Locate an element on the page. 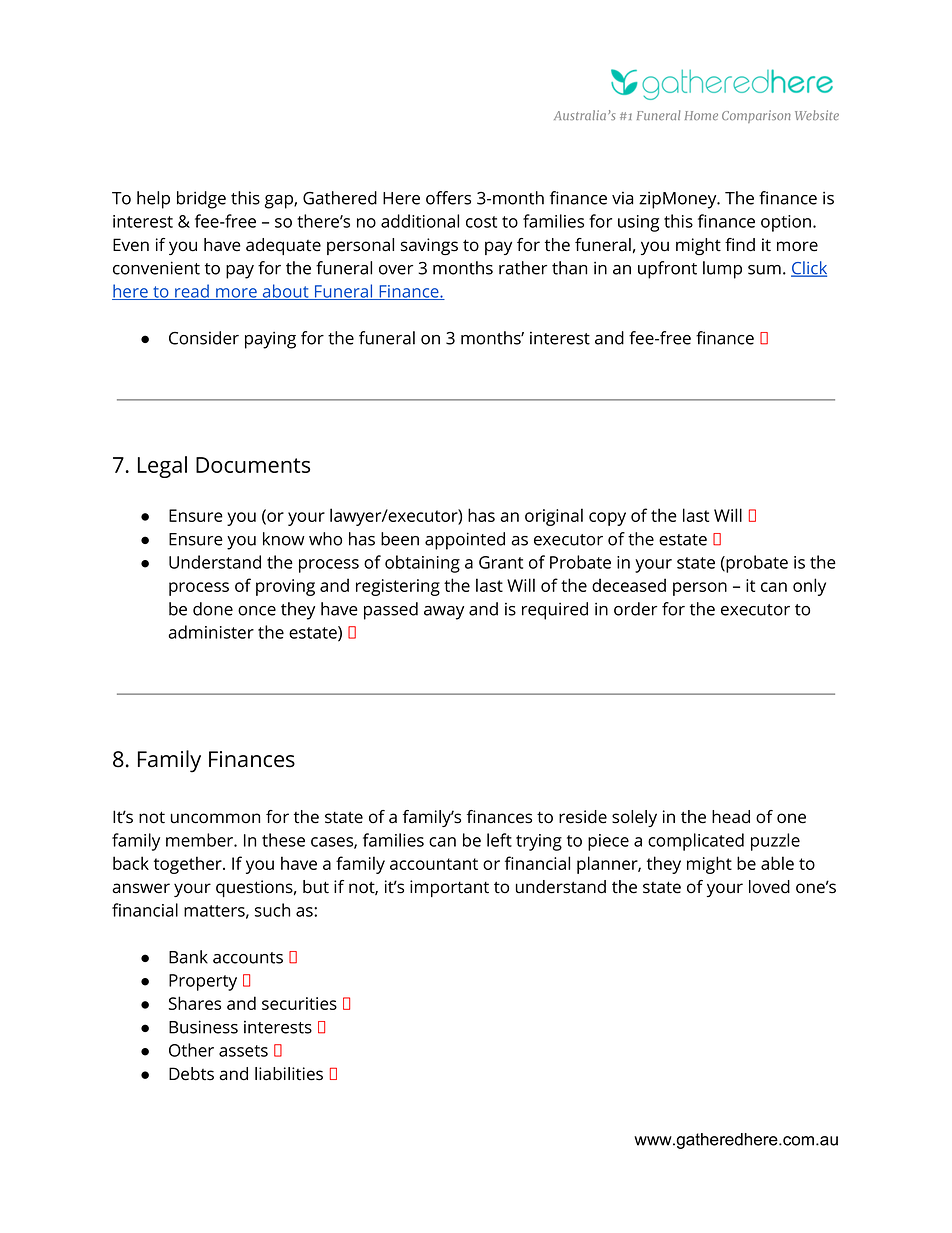 This image has width=952, height=1233. Documents is located at coordinates (253, 465).
